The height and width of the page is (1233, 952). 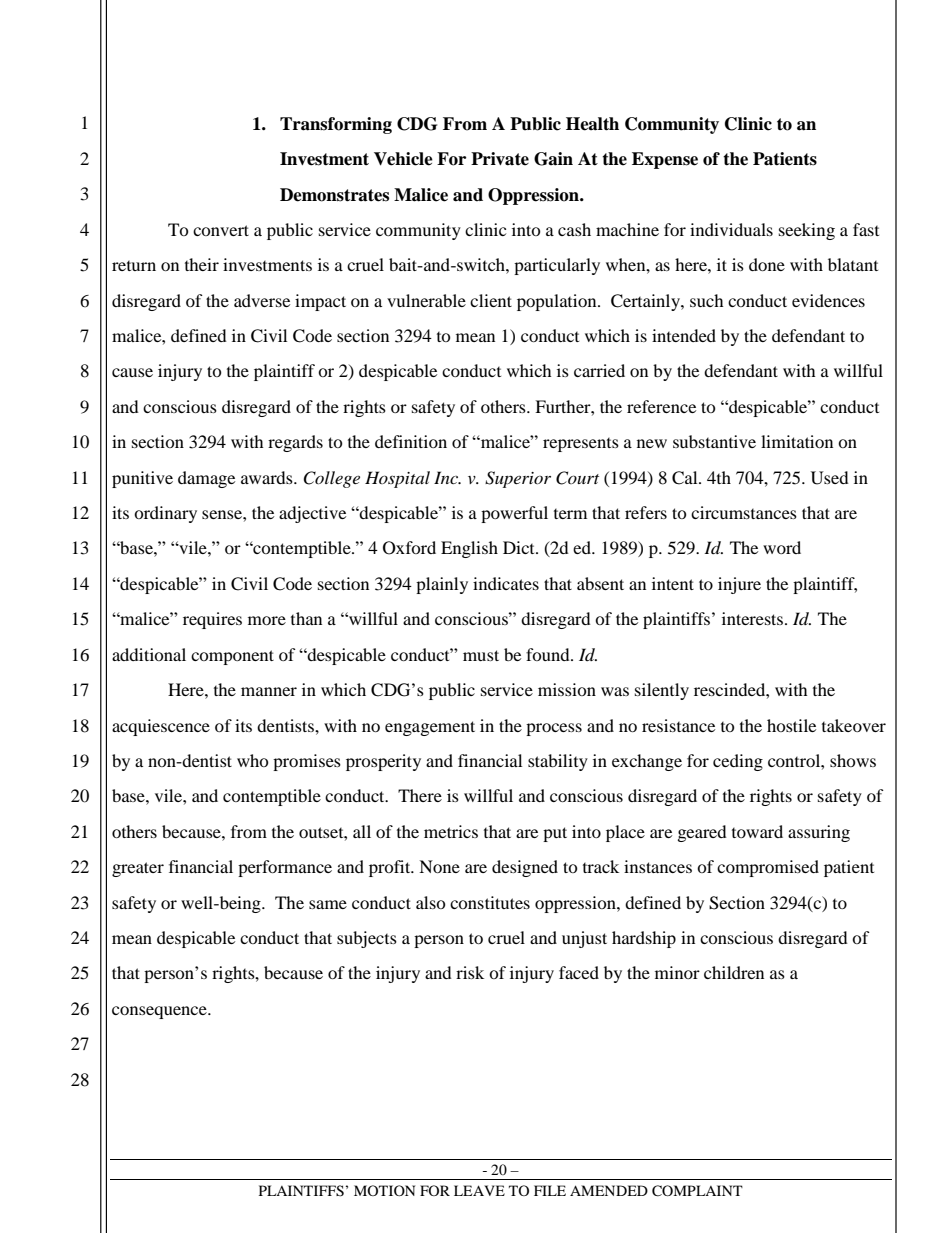 What do you see at coordinates (232, 657) in the page?
I see `component` at bounding box center [232, 657].
